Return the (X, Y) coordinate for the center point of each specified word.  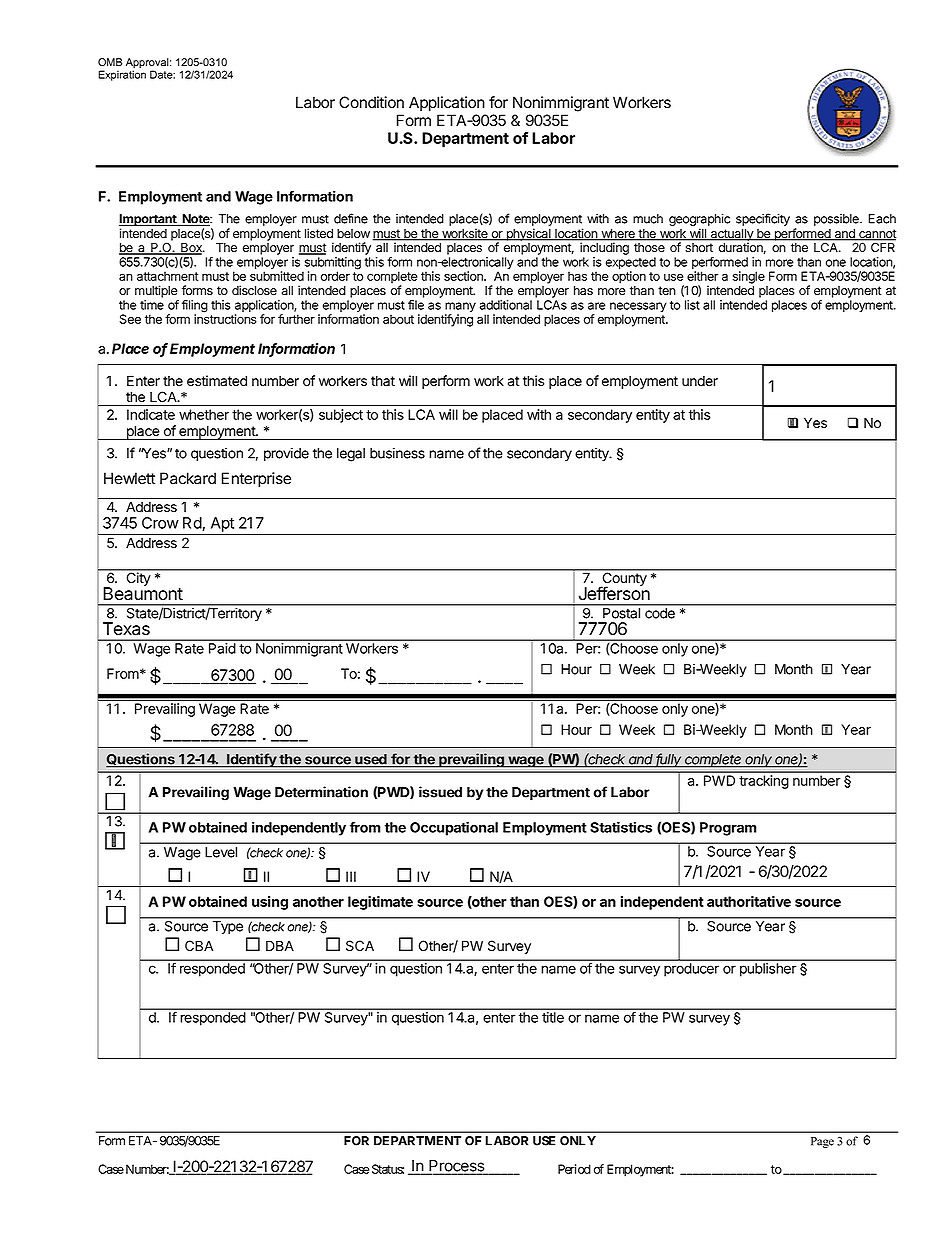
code (660, 613)
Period (574, 1169)
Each (882, 219)
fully (669, 760)
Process (457, 1167)
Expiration (122, 75)
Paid (222, 648)
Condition (371, 102)
